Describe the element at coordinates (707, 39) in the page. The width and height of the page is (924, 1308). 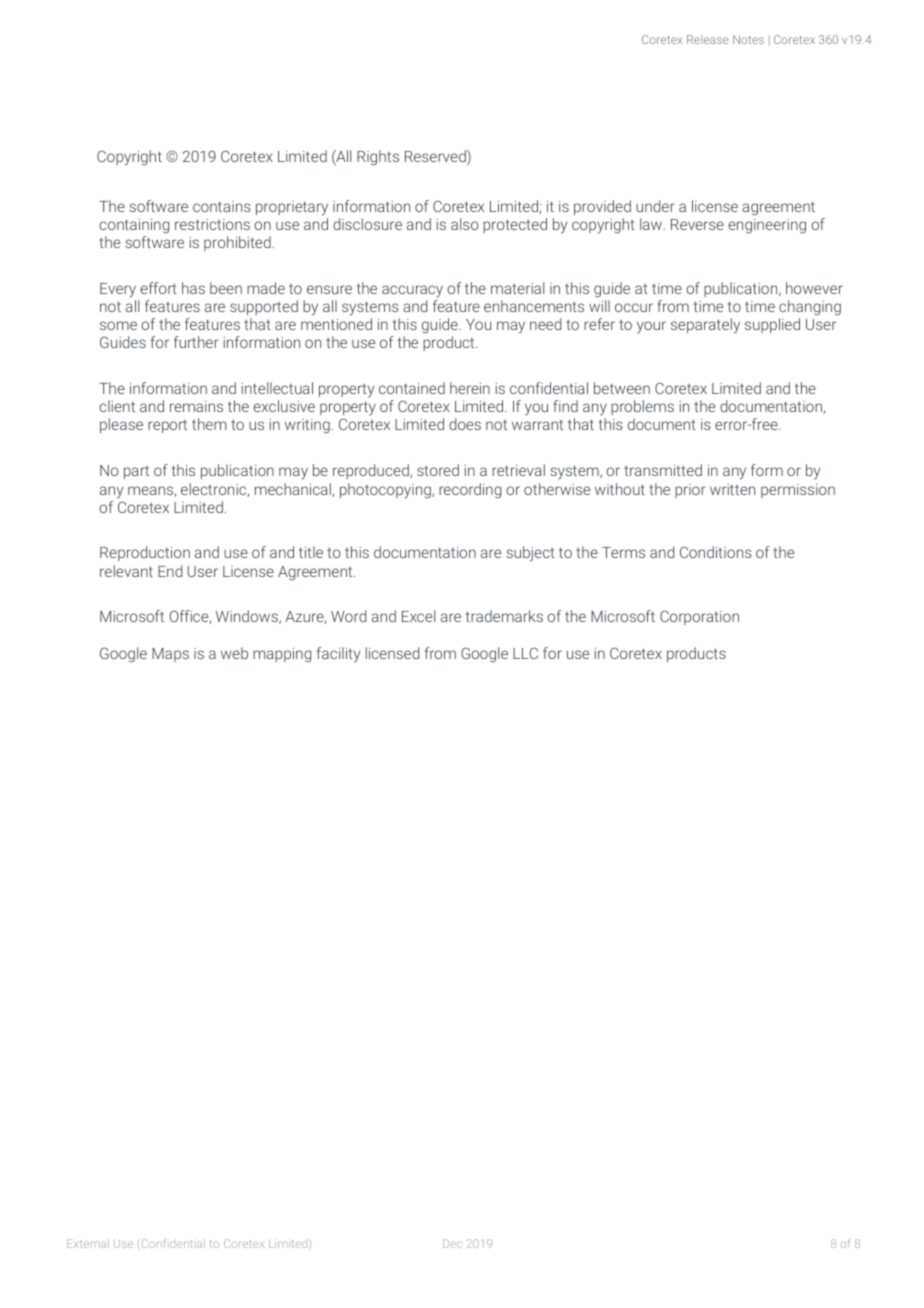
I see `Release` at that location.
